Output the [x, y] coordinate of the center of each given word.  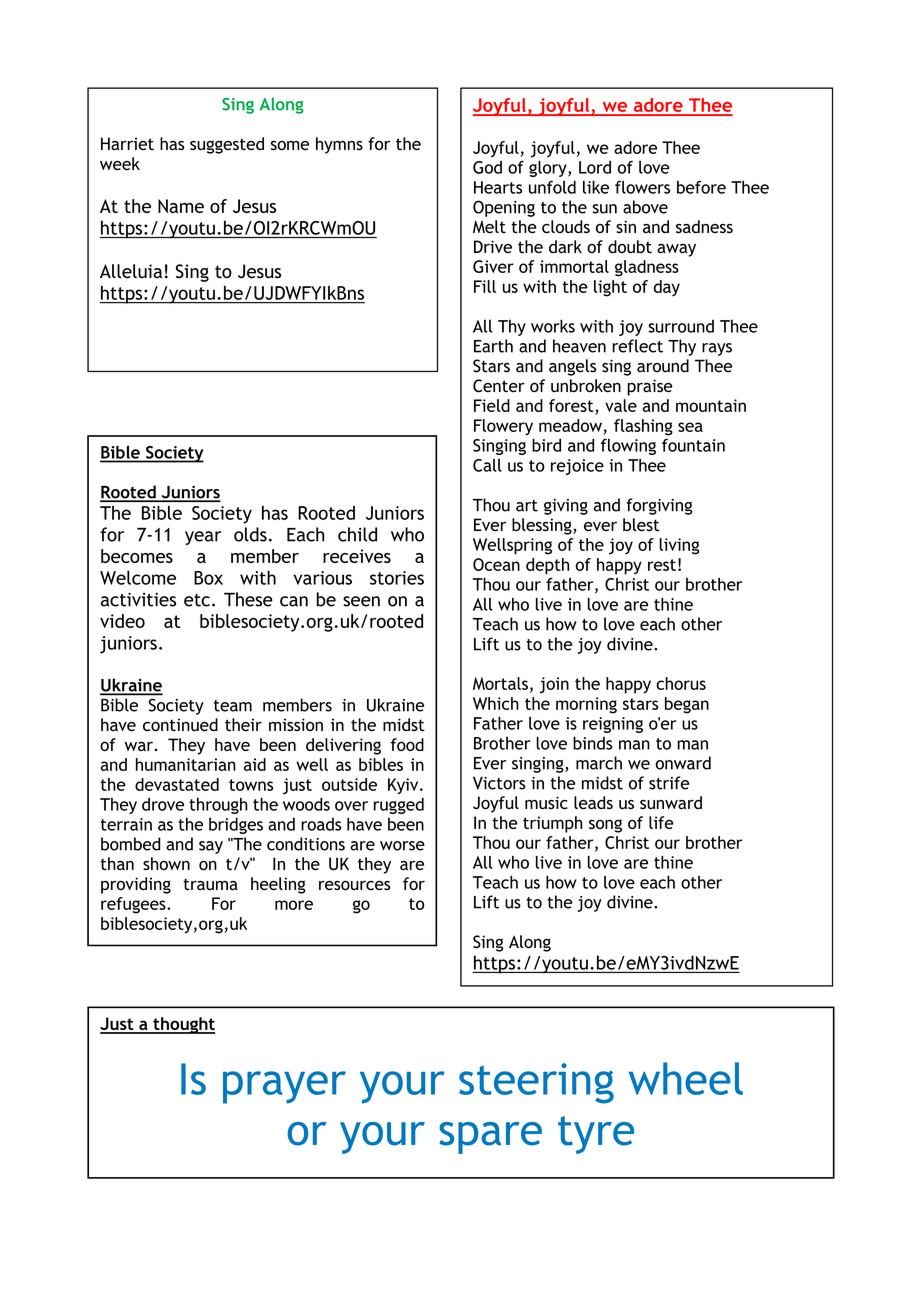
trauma [210, 884]
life [661, 822]
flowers [642, 187]
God [487, 167]
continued [180, 725]
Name [181, 206]
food [407, 744]
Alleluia [131, 271]
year [203, 538]
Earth [493, 346]
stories [397, 578]
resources [355, 886]
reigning [613, 725]
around [663, 366]
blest [641, 525]
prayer [284, 1087]
